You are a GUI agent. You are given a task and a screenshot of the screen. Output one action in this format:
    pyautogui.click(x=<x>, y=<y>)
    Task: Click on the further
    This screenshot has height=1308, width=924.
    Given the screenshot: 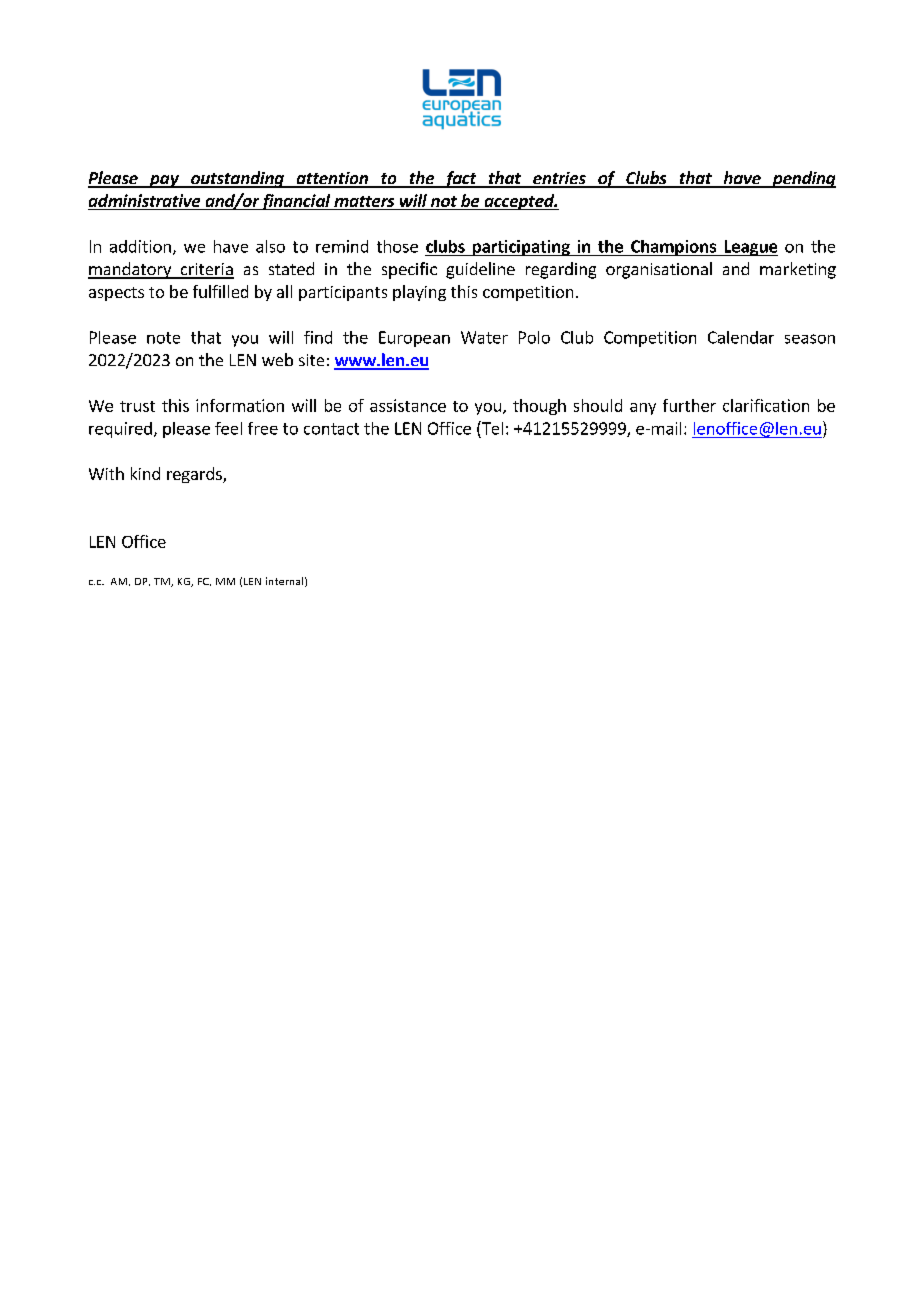 What is the action you would take?
    pyautogui.click(x=689, y=405)
